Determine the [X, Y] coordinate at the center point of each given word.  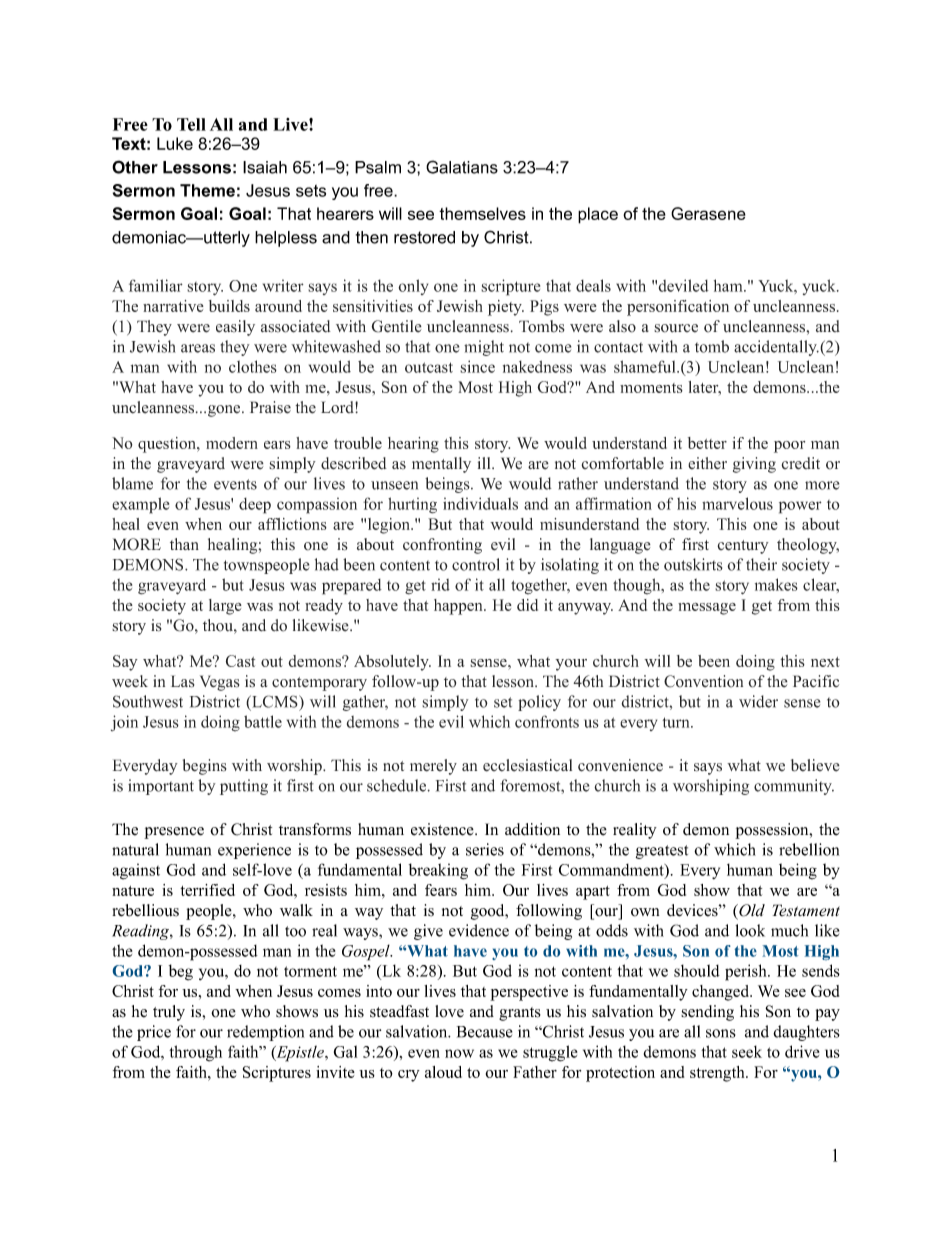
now [459, 1053]
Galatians [462, 167]
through [195, 1053]
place [598, 215]
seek [747, 1051]
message [707, 609]
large [225, 607]
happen [459, 607]
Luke [175, 143]
